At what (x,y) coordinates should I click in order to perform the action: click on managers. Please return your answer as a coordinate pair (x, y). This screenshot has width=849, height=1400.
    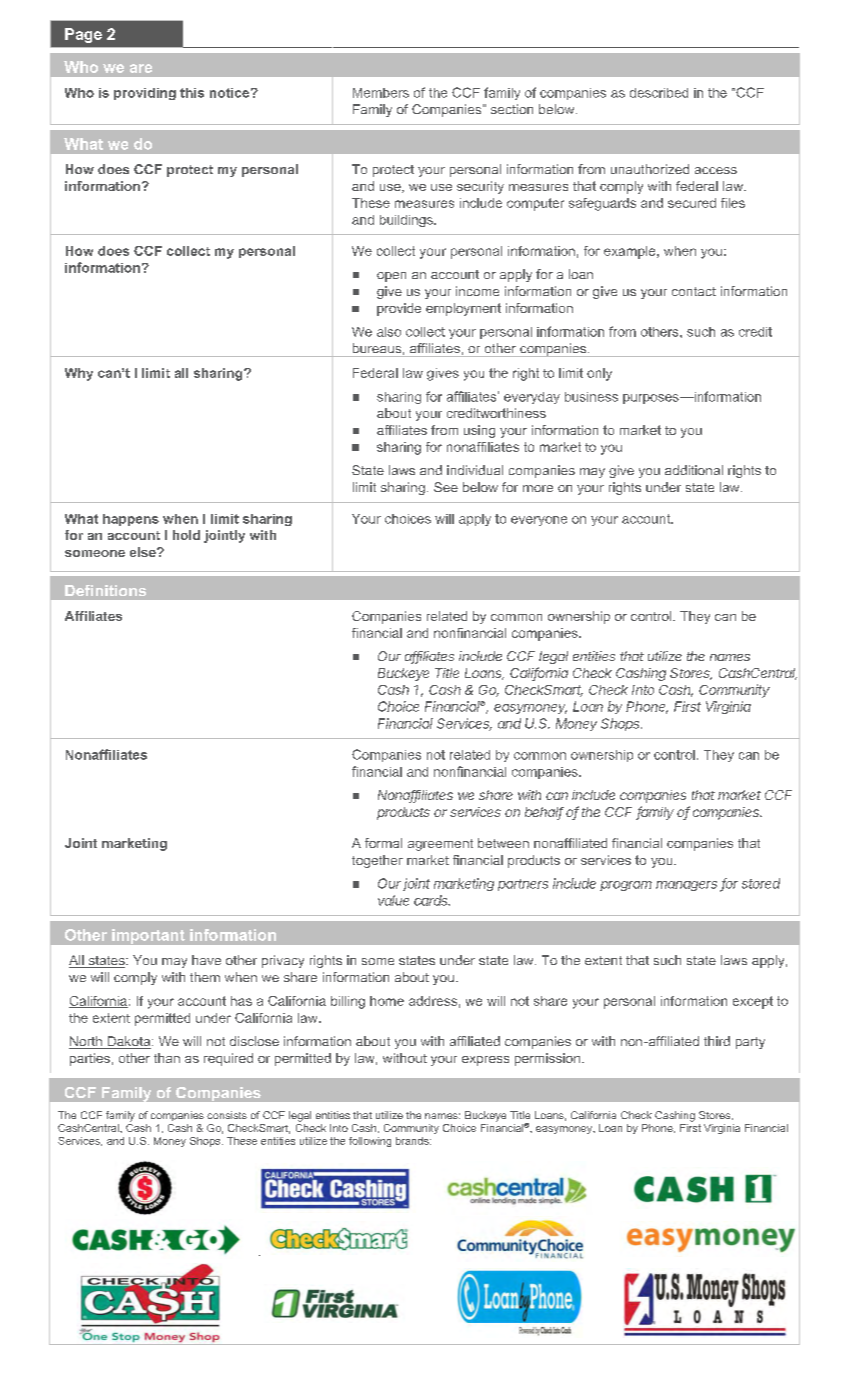
    Looking at the image, I should click on (686, 886).
